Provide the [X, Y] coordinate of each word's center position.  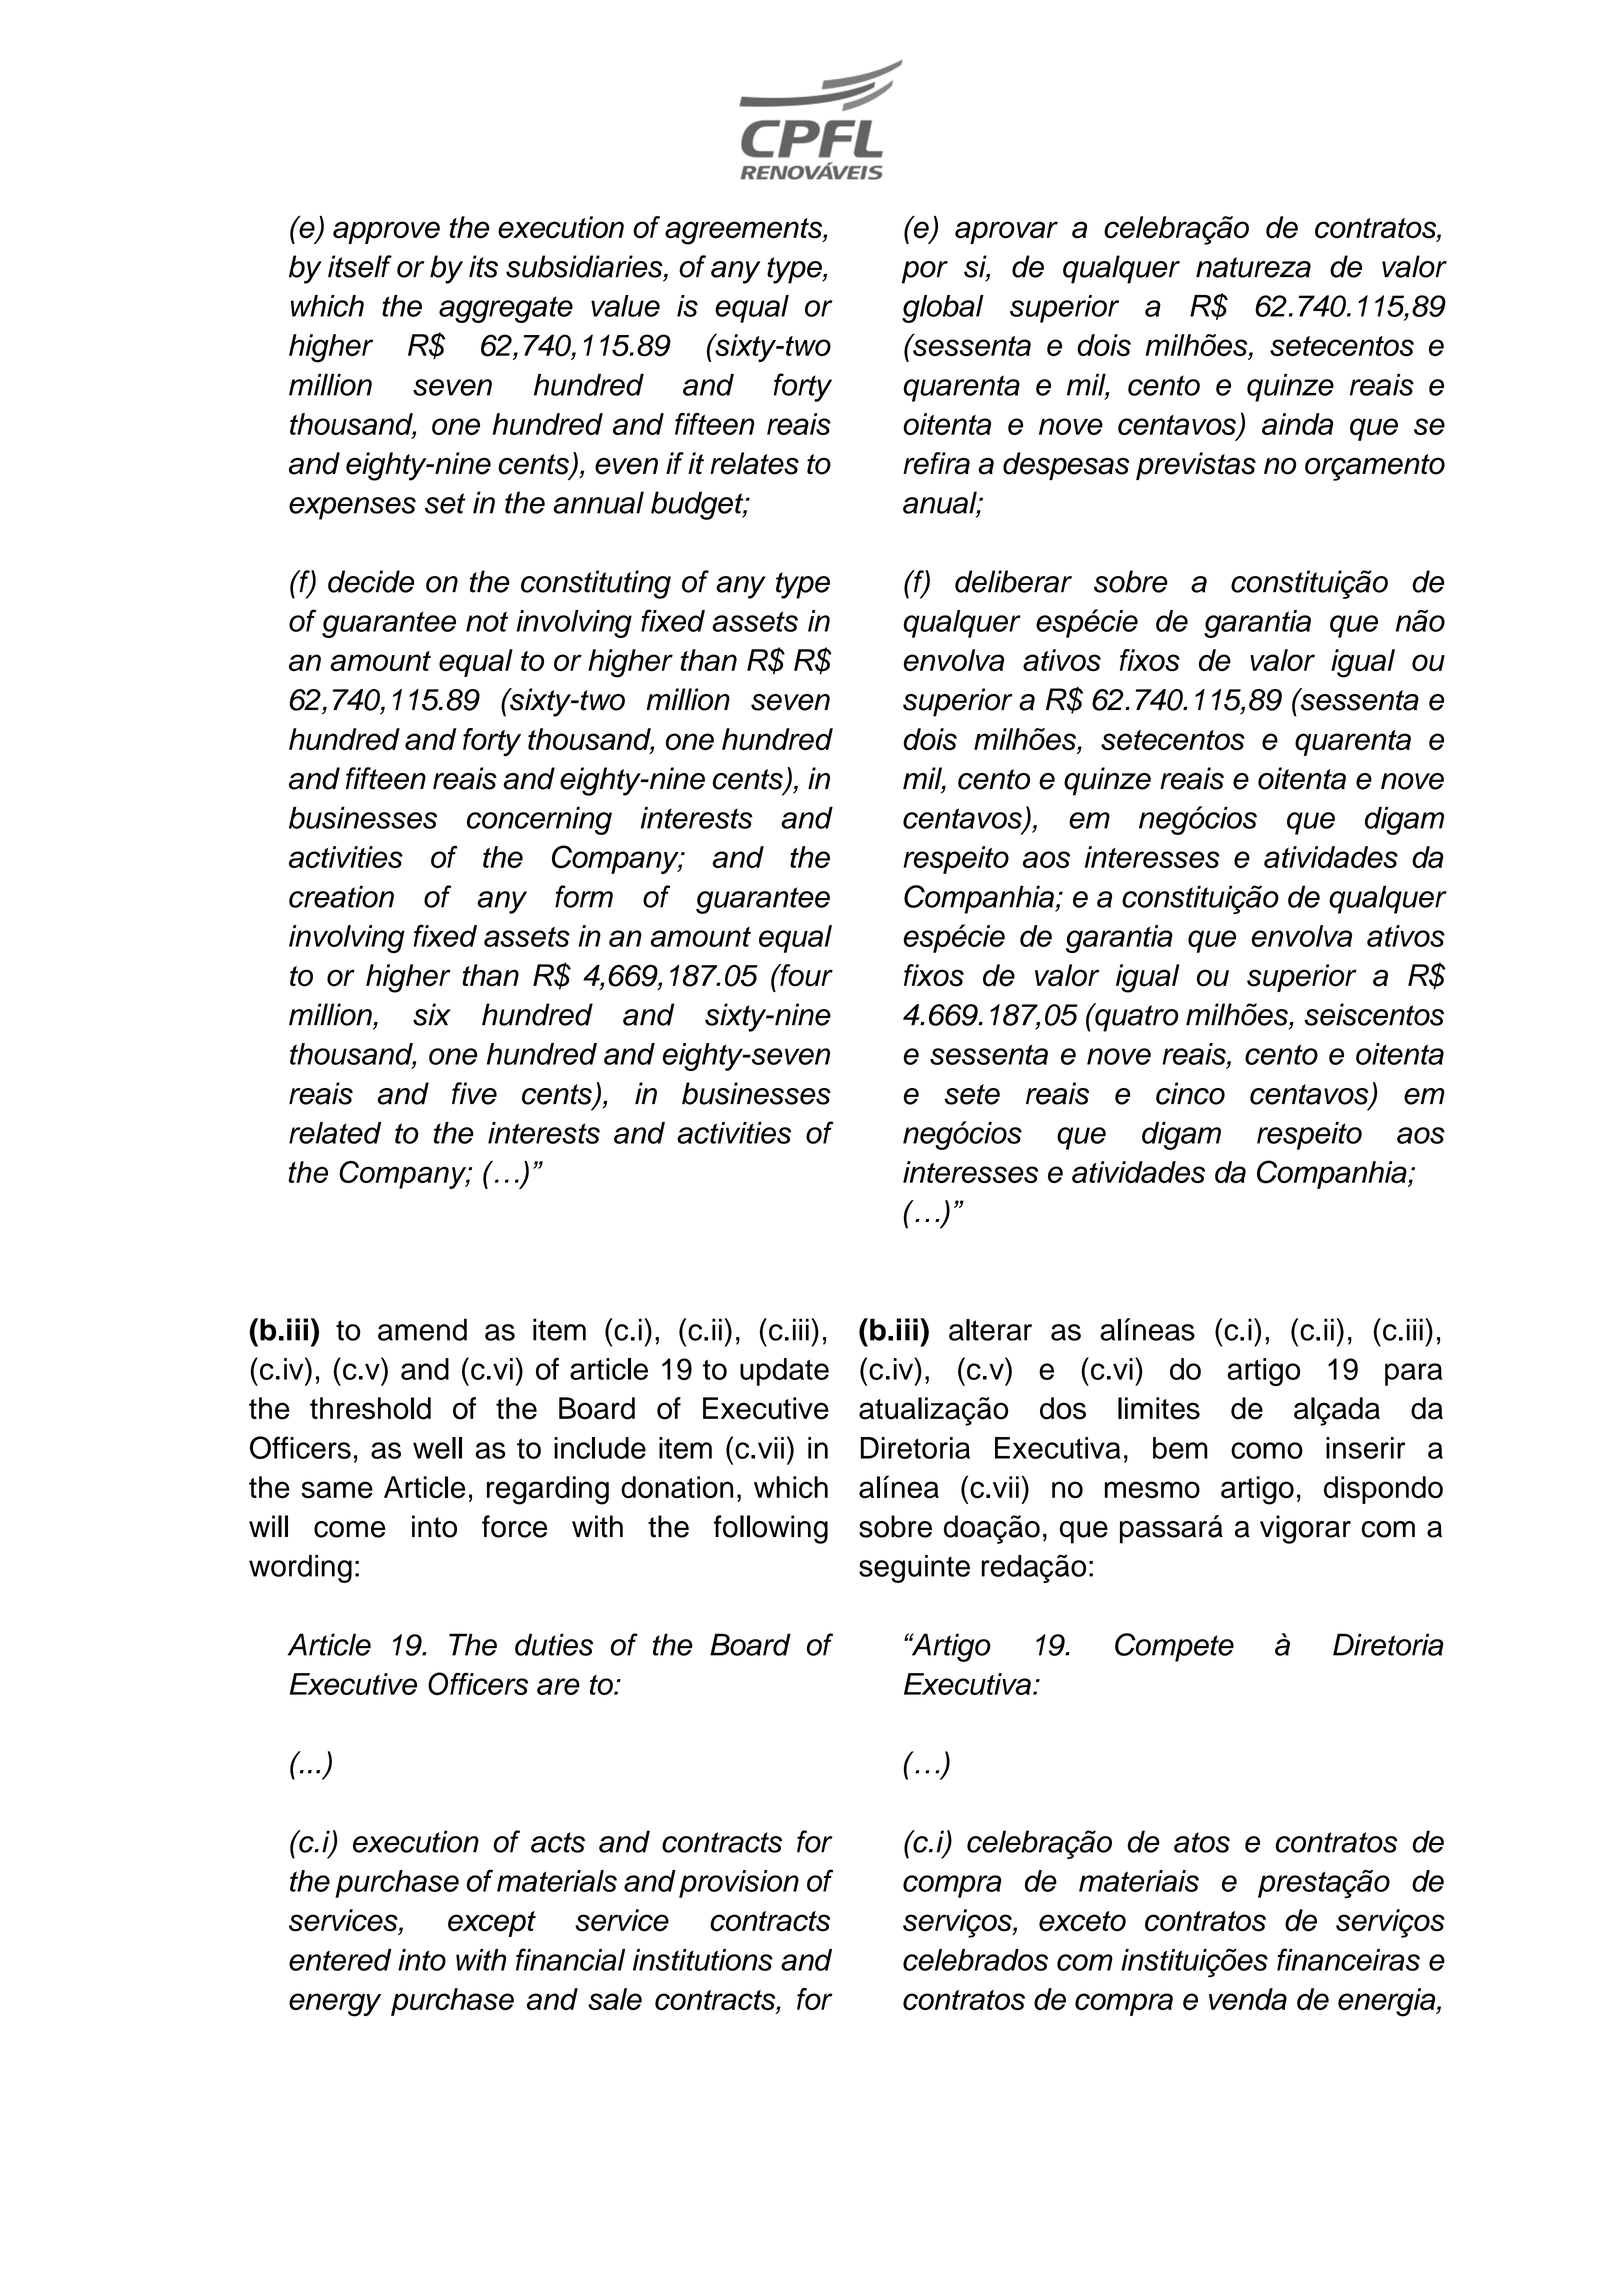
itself [360, 266]
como [1267, 1450]
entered [340, 1960]
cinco [1190, 1093]
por [925, 272]
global [943, 309]
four [805, 975]
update [784, 1372]
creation [341, 896]
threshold [370, 1408]
